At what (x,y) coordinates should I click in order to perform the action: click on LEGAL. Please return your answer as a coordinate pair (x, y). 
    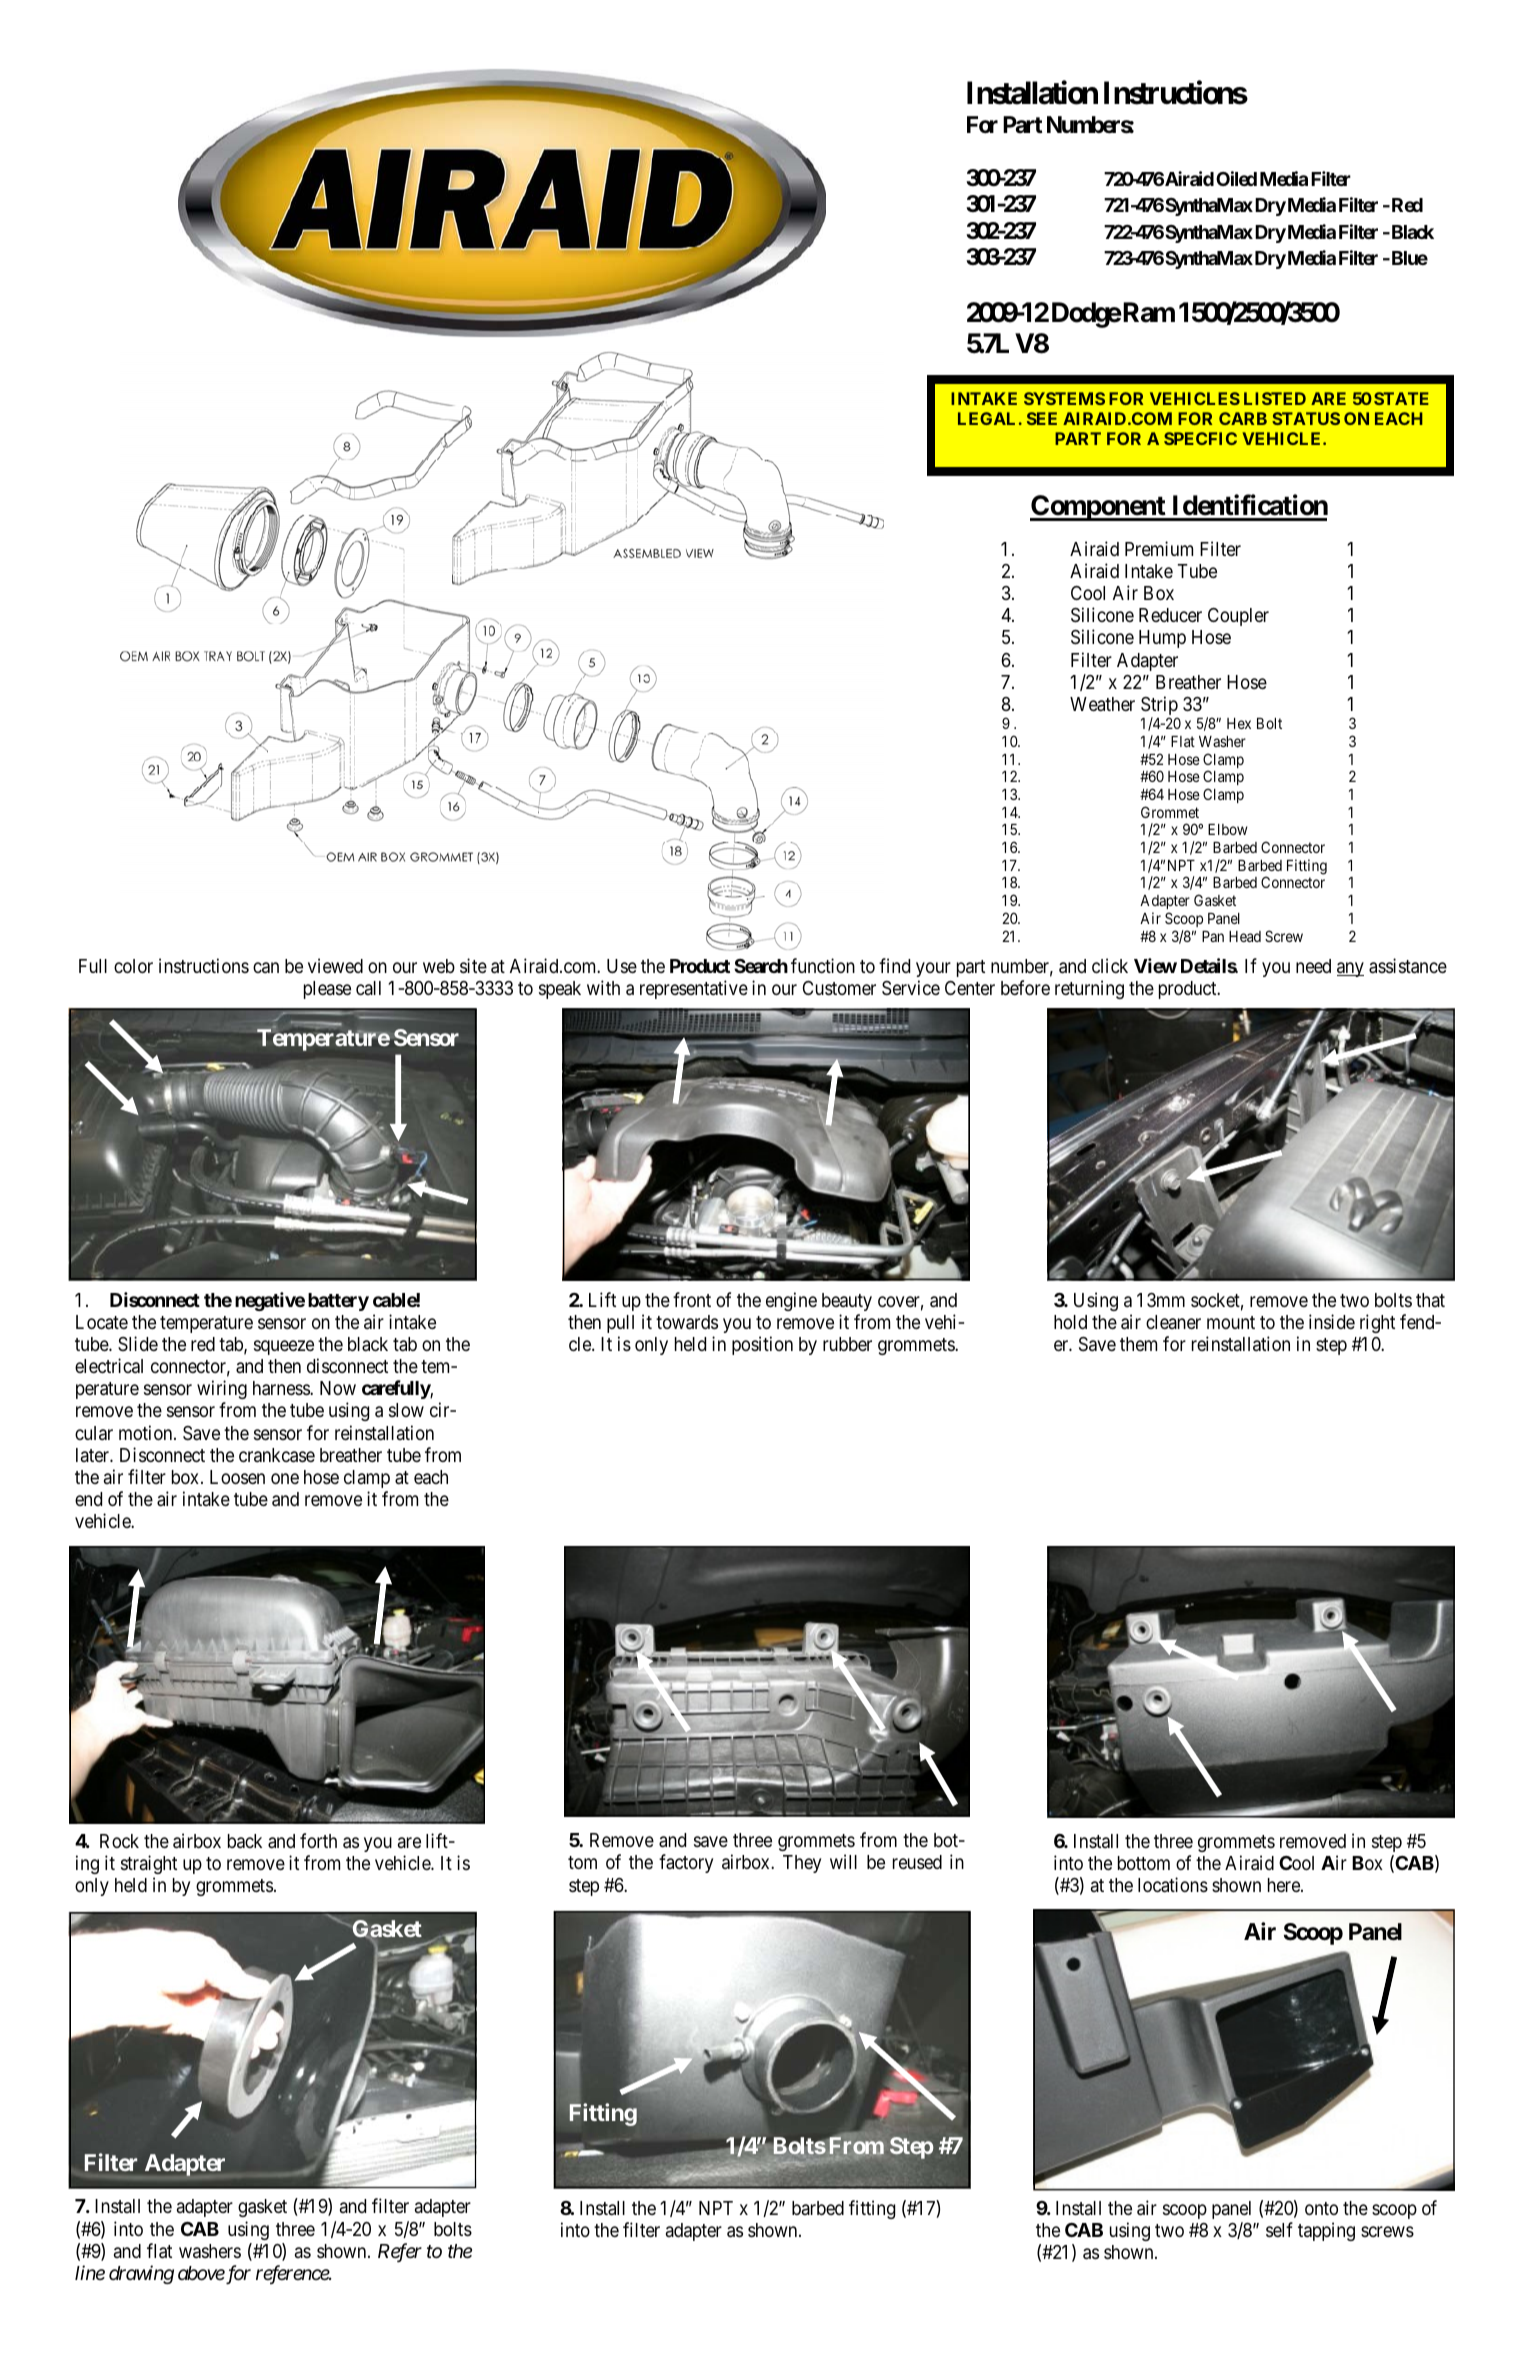
    Looking at the image, I should click on (986, 418).
